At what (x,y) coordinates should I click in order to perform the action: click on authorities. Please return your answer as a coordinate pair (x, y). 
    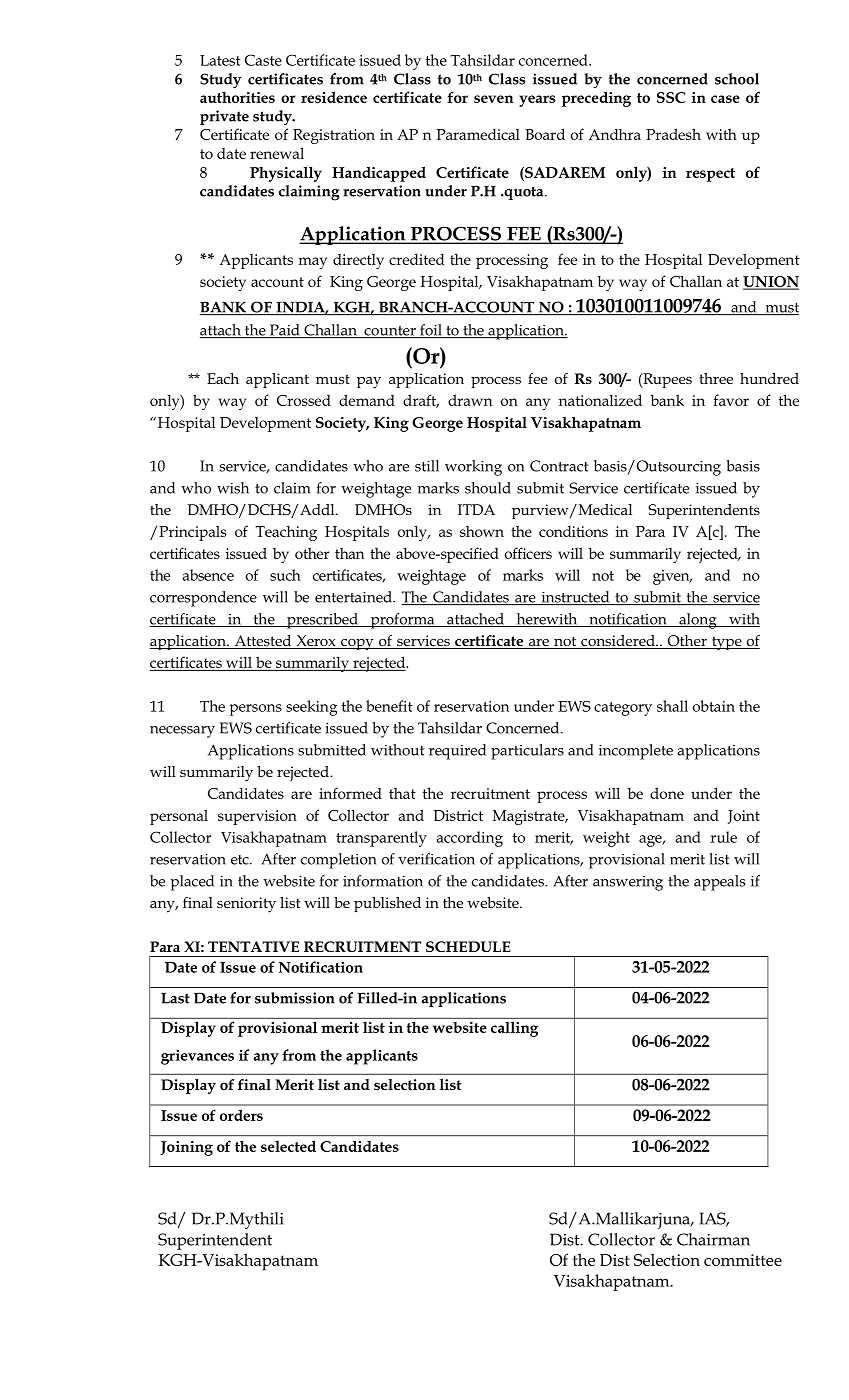
    Looking at the image, I should click on (237, 97).
